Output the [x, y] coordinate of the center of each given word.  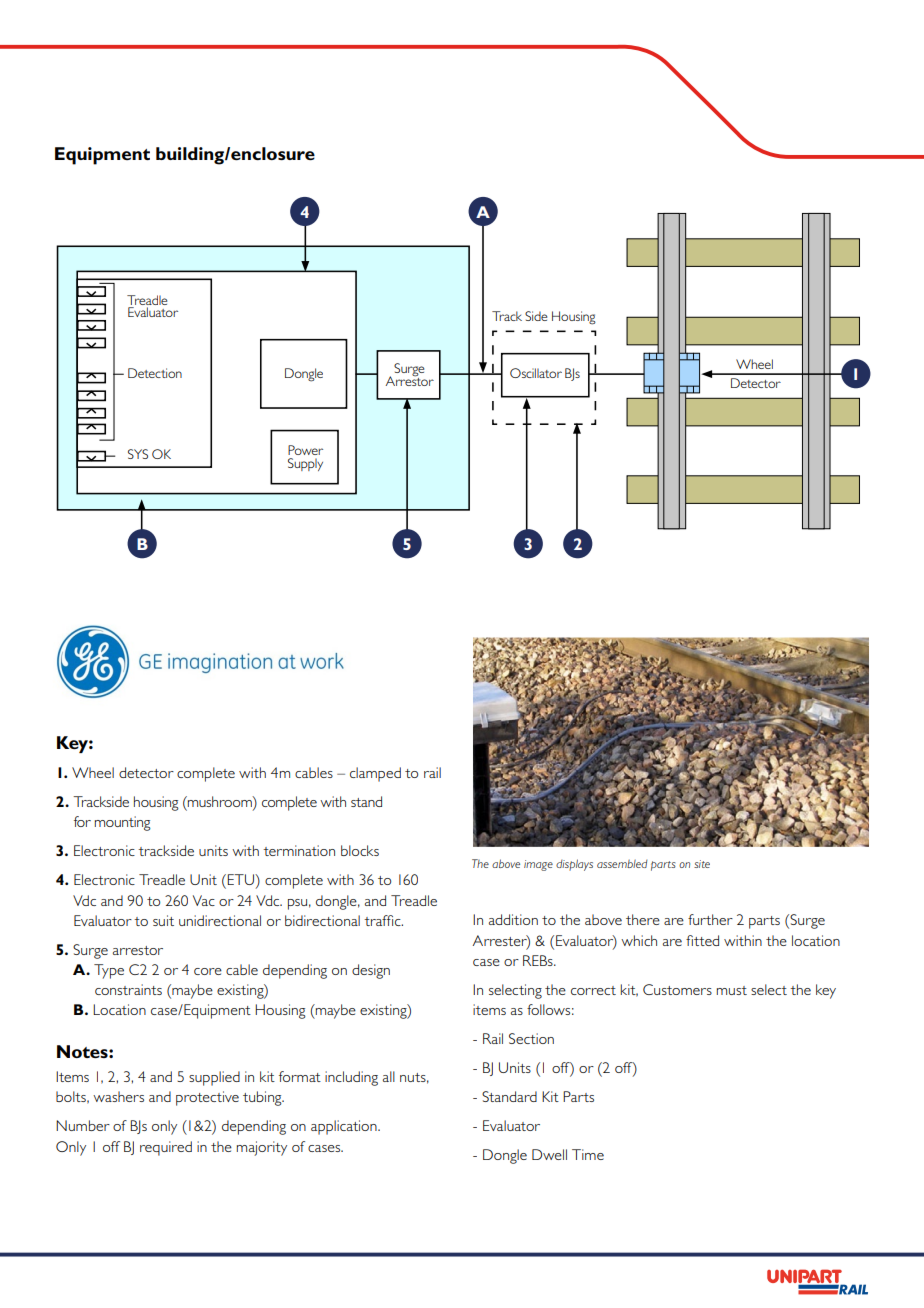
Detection [155, 373]
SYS [138, 454]
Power [305, 450]
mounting [123, 823]
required [166, 1148]
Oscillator [536, 373]
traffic [383, 920]
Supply [305, 464]
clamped [375, 774]
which [639, 940]
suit [163, 920]
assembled [622, 864]
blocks [360, 850]
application [345, 1127]
